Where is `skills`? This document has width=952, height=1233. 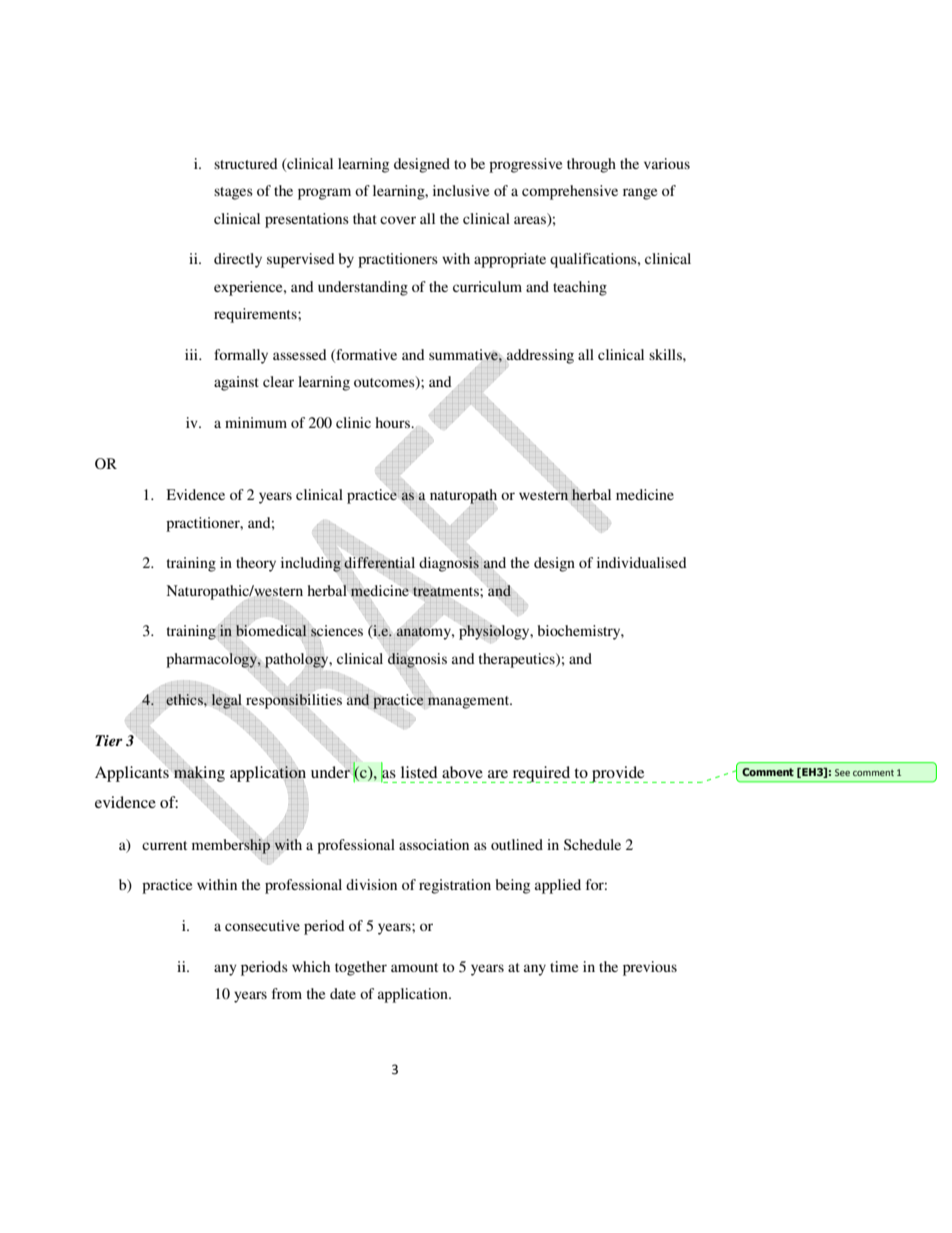 skills is located at coordinates (666, 354).
